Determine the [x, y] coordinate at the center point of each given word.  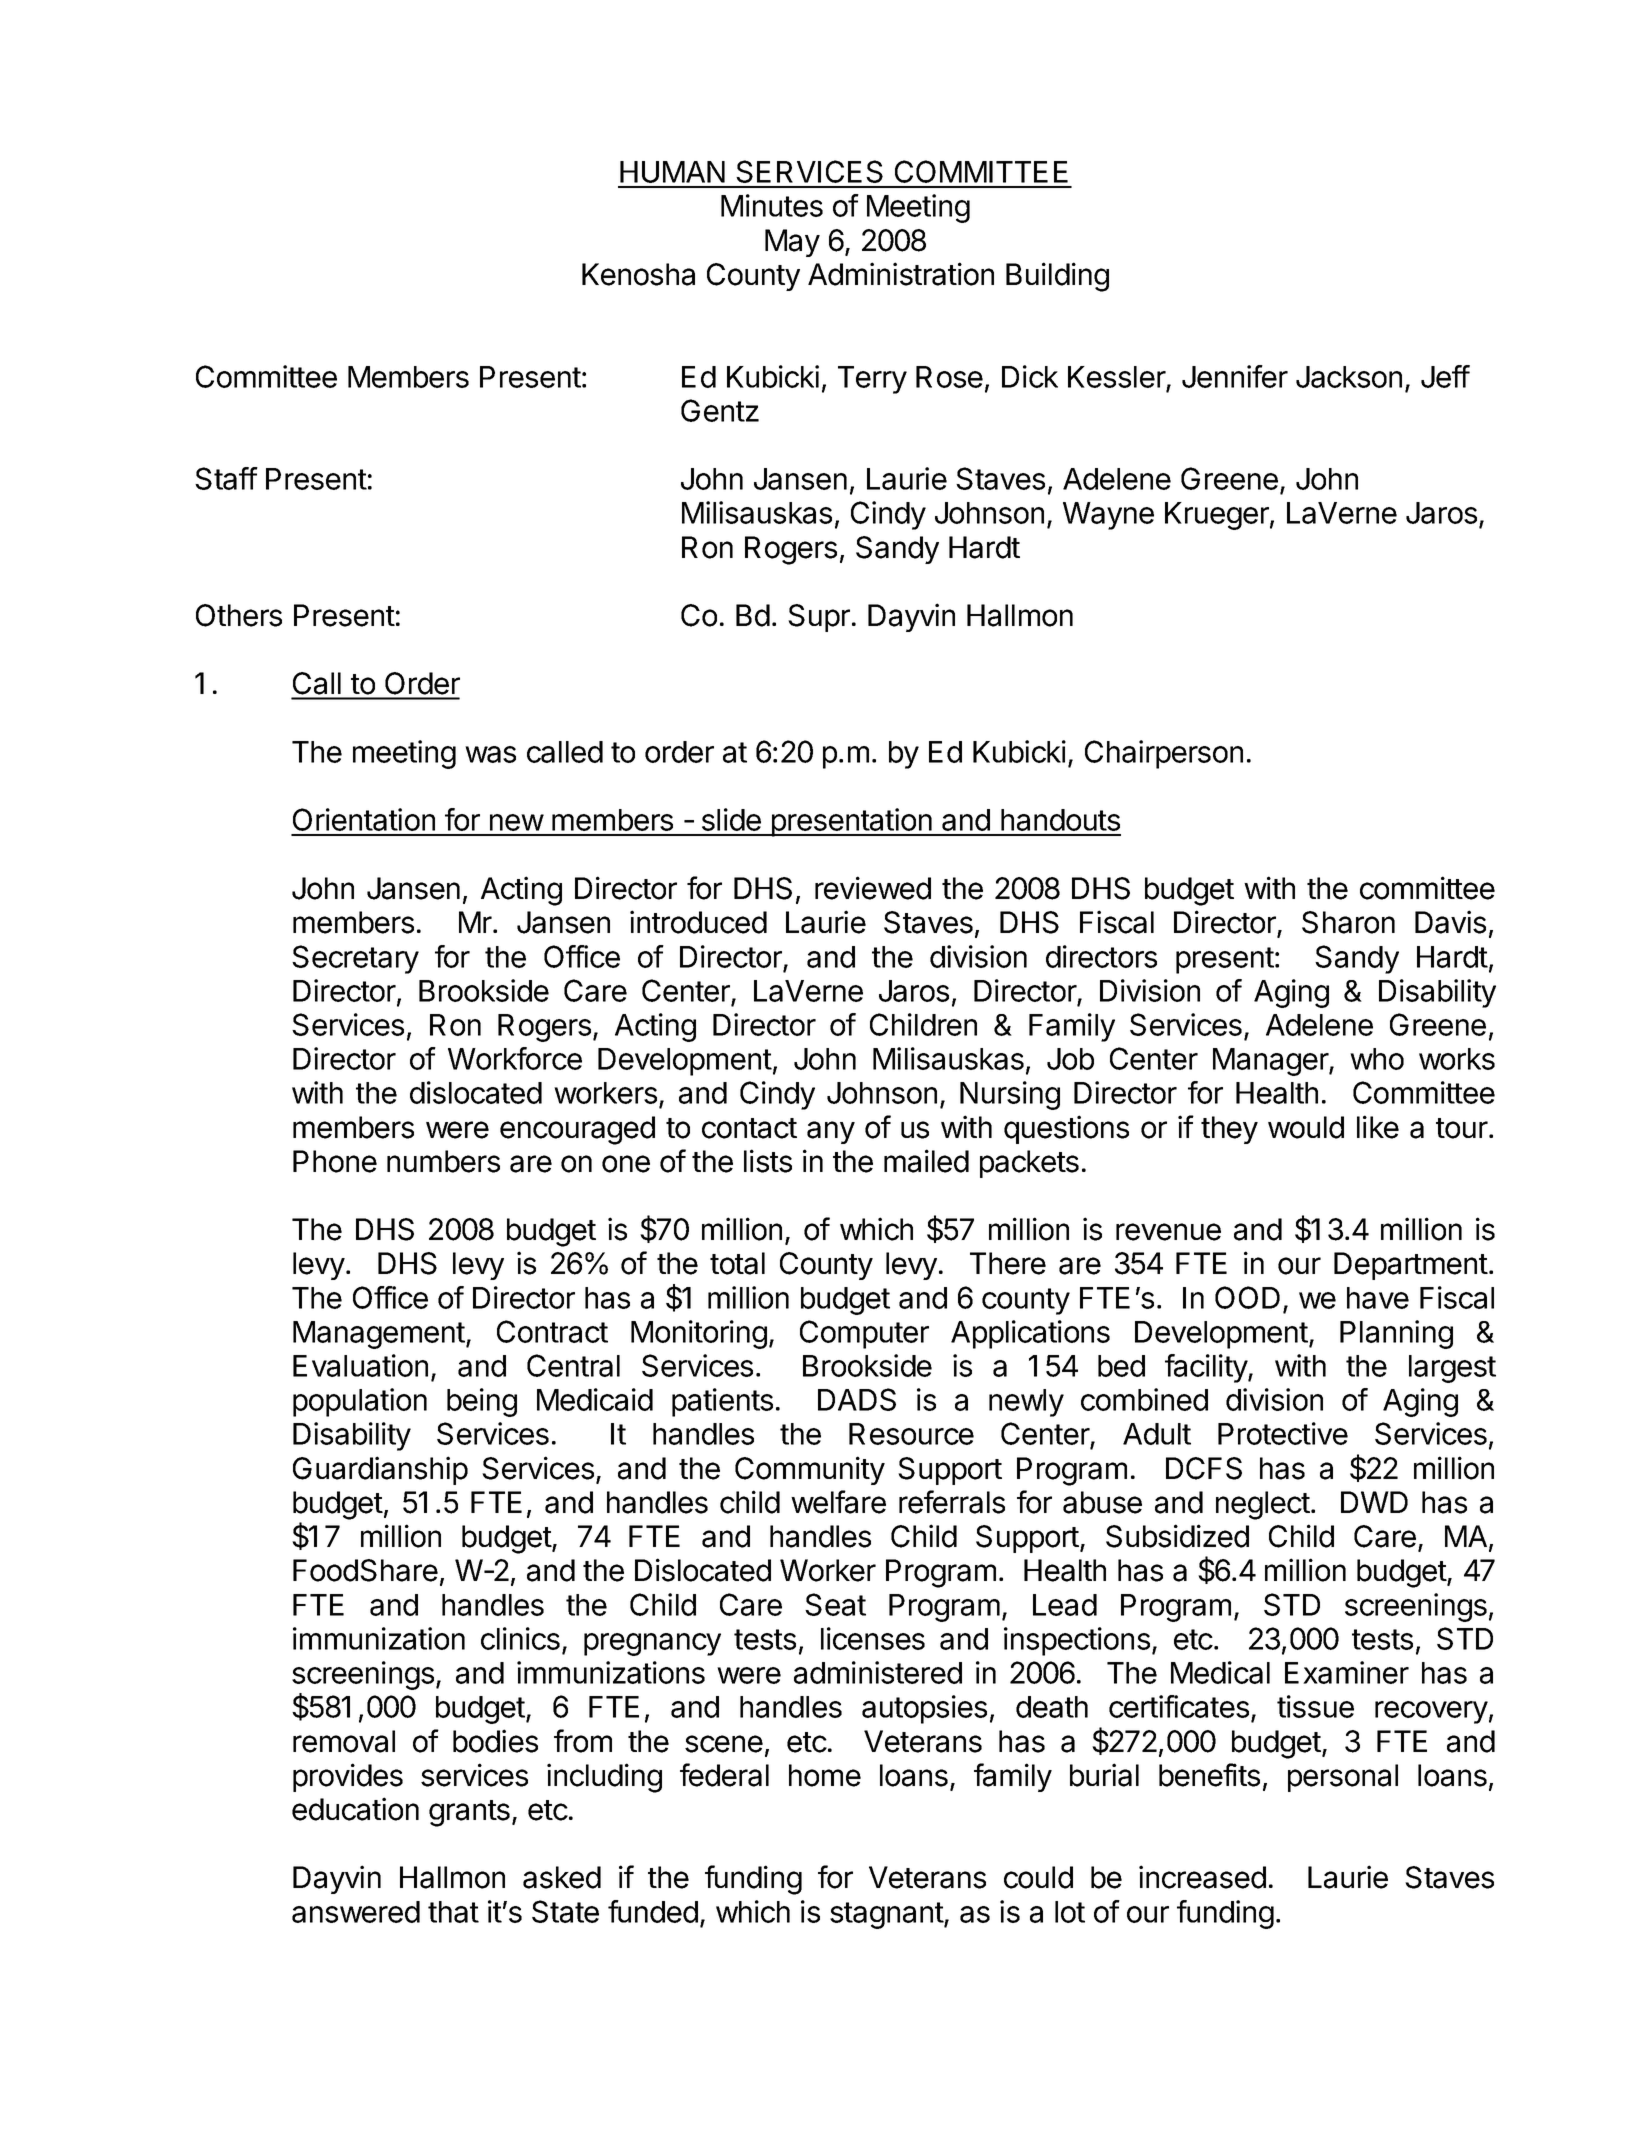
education [355, 1809]
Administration [901, 274]
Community [810, 1470]
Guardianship [380, 1470]
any [831, 1132]
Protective [1283, 1433]
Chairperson [1164, 754]
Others [239, 615]
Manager [1271, 1062]
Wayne [1108, 516]
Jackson [1349, 377]
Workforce [515, 1058]
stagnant [887, 1915]
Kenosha [638, 274]
